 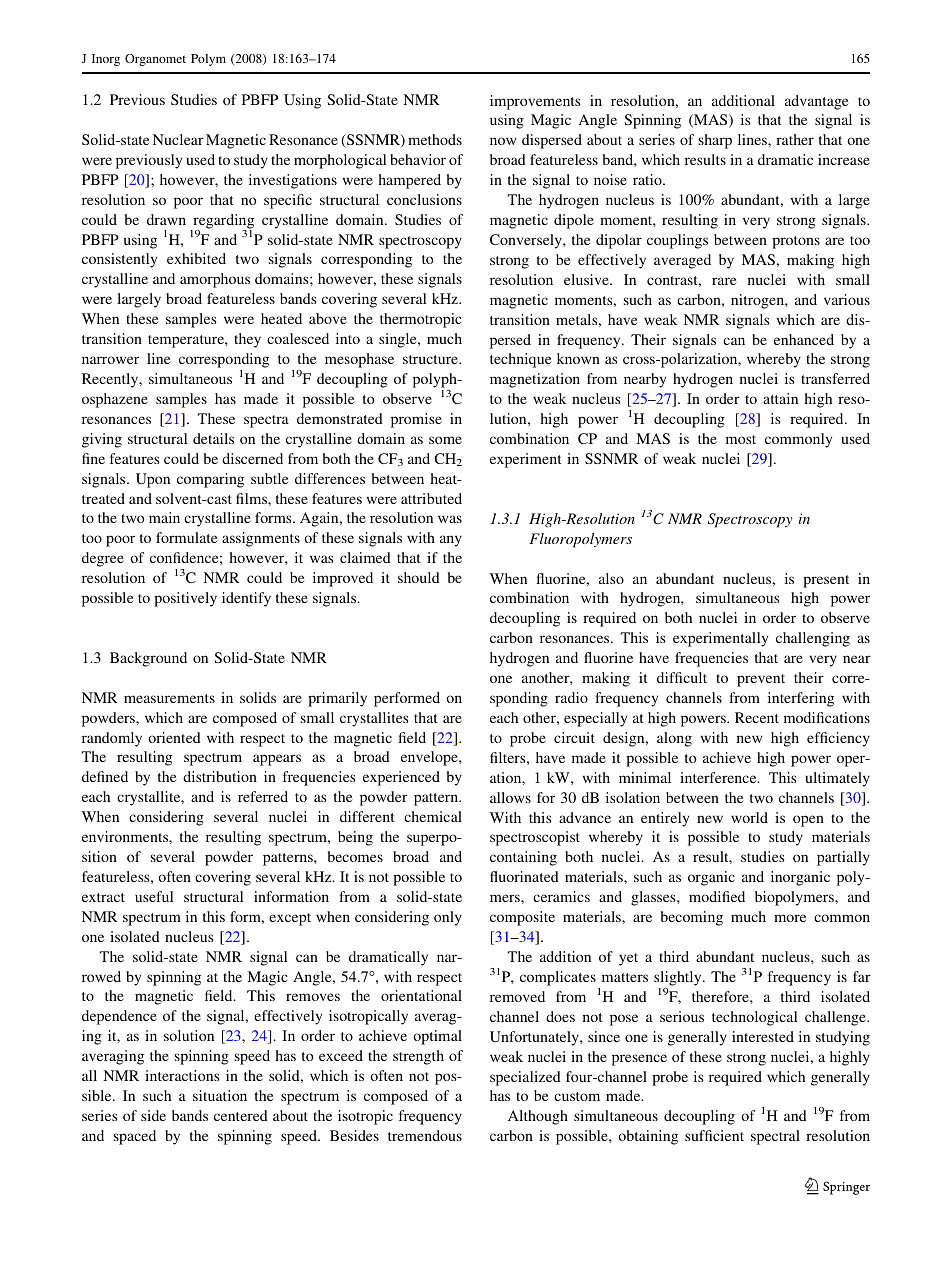 What do you see at coordinates (178, 139) in the document?
I see `Nuclear` at bounding box center [178, 139].
